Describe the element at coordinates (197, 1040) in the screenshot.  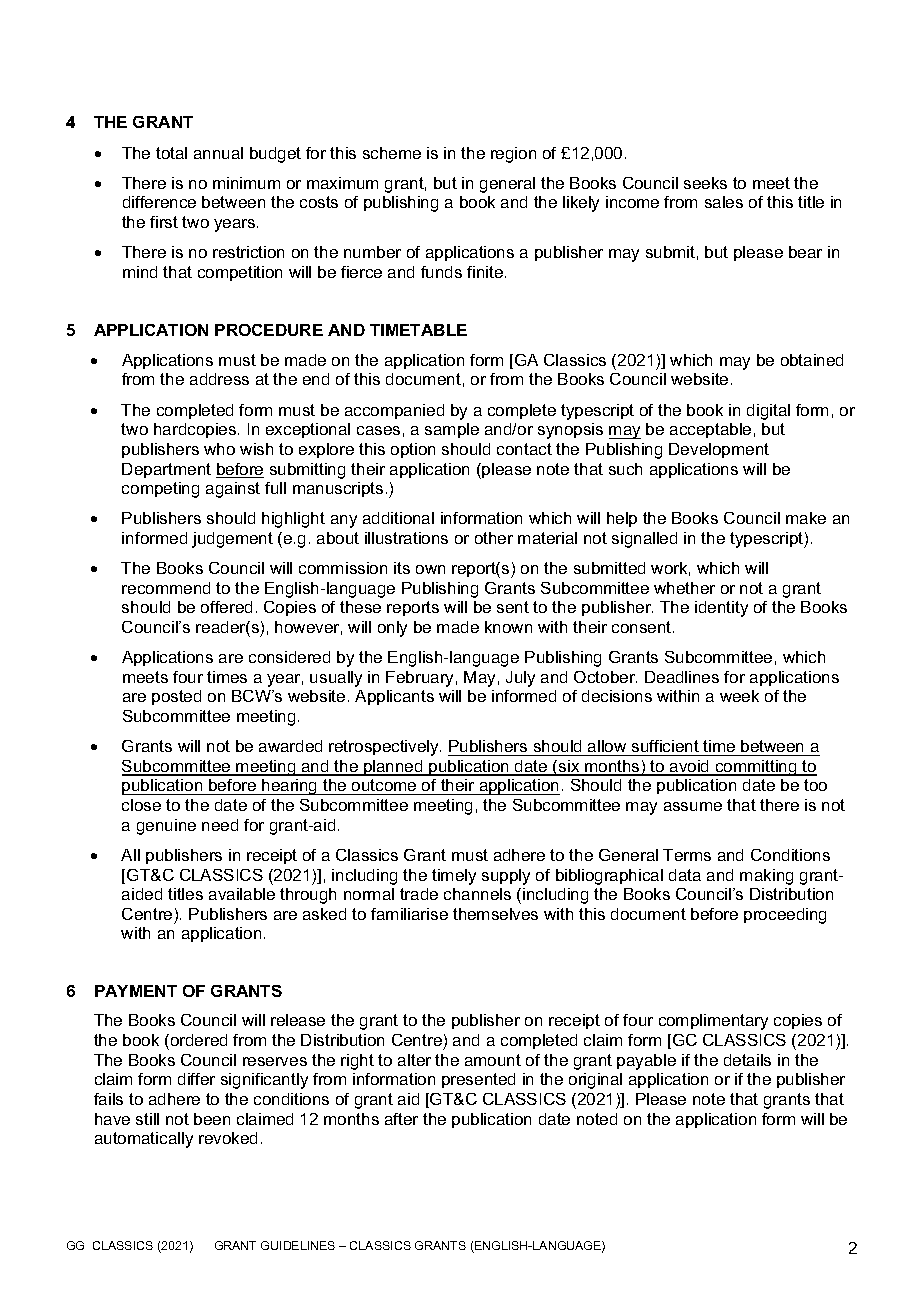
I see `ordered` at that location.
